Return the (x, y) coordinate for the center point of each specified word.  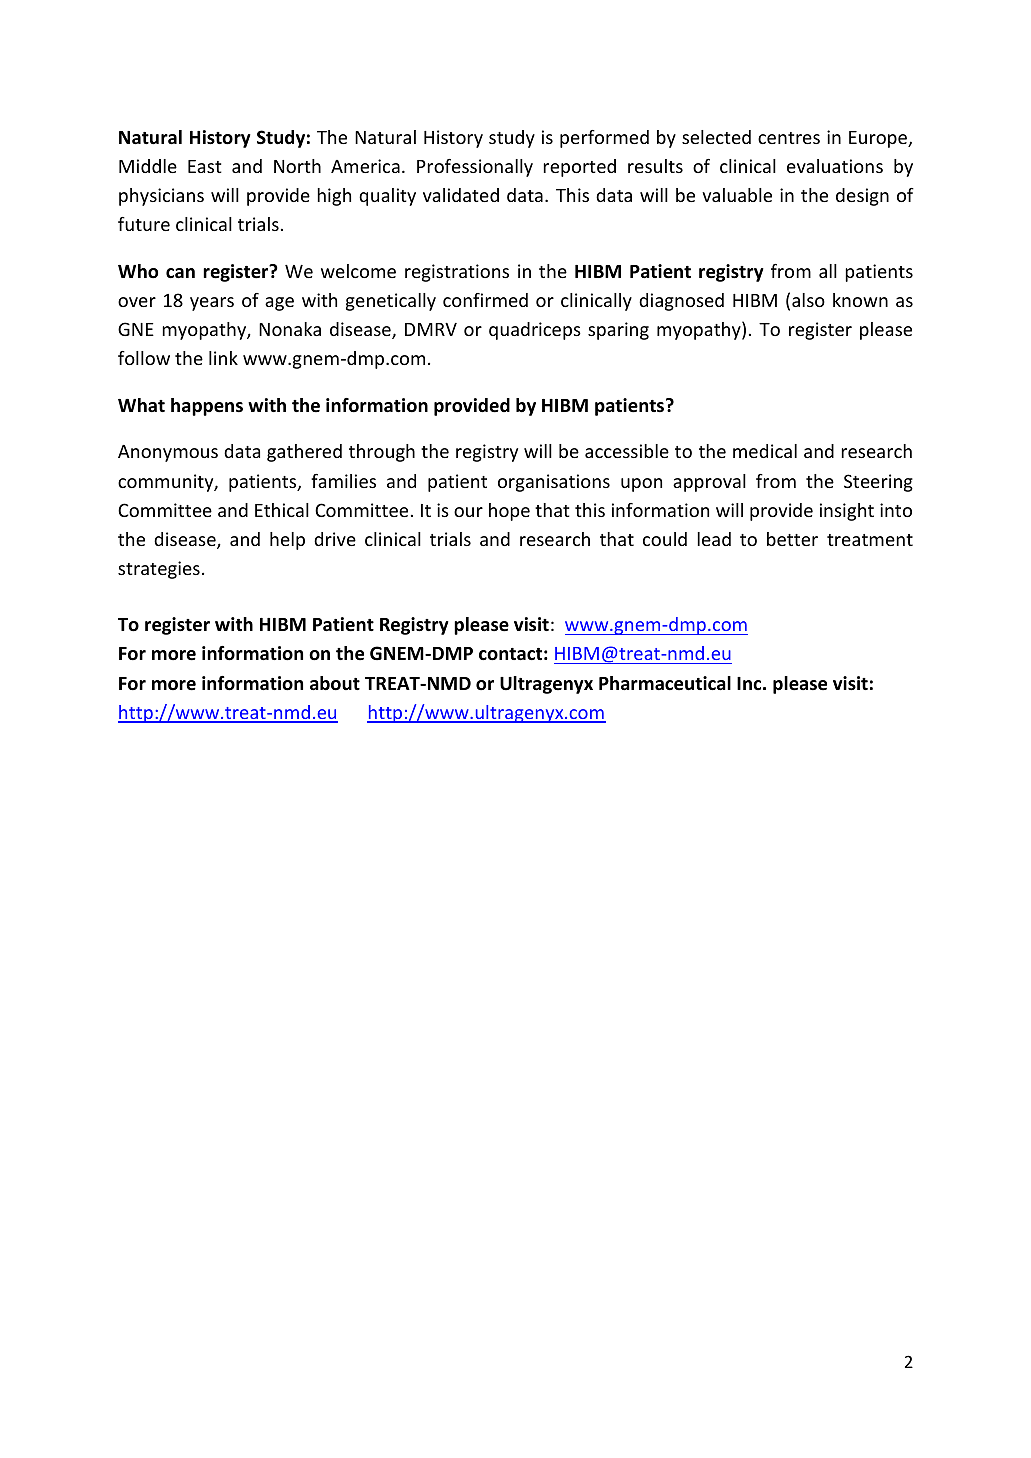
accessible (627, 451)
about (335, 683)
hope (509, 512)
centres (789, 138)
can (180, 273)
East (205, 166)
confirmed (485, 300)
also (808, 300)
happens (207, 407)
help (287, 541)
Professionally (475, 168)
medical (765, 451)
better (792, 539)
